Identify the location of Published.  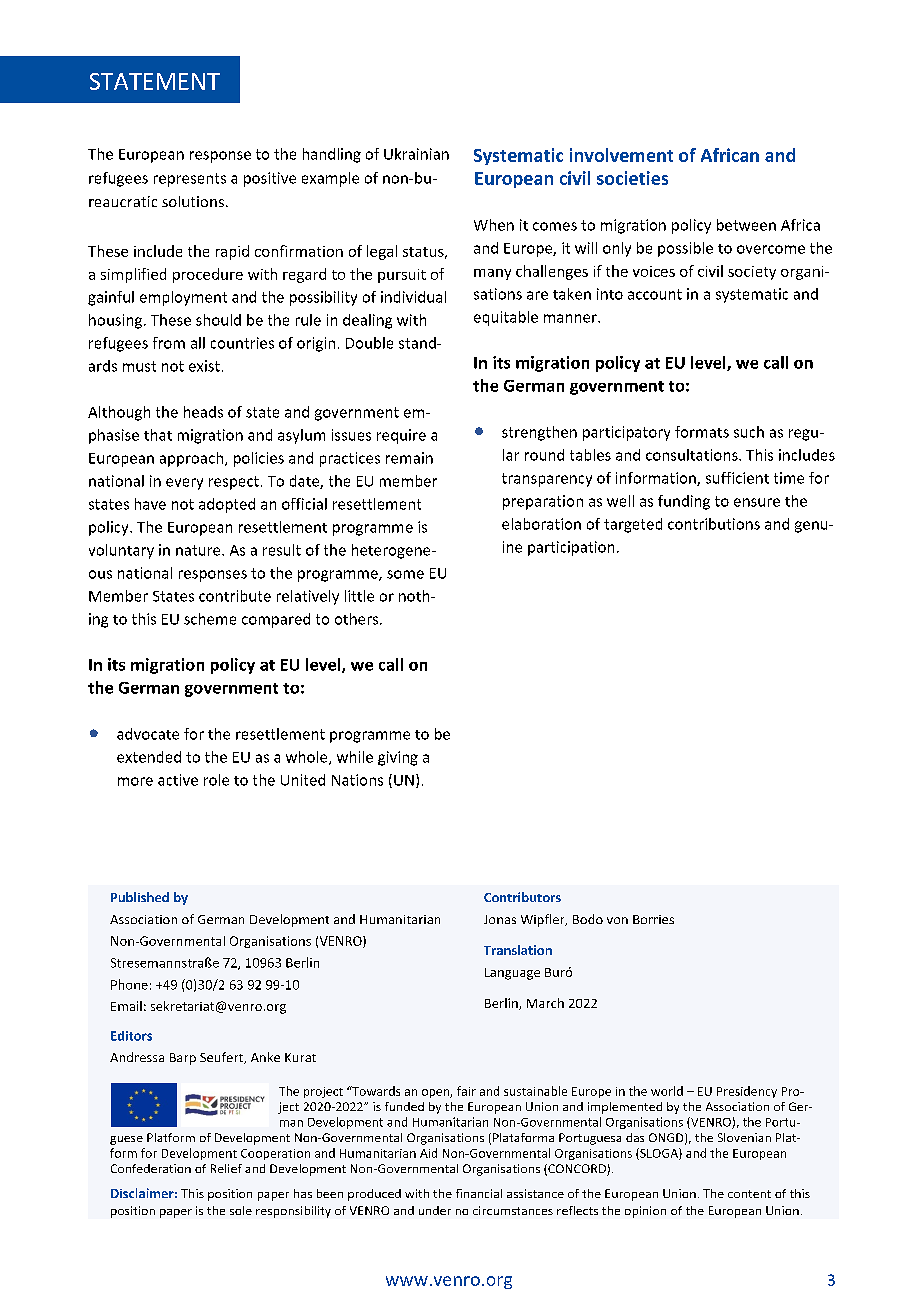
(140, 897).
